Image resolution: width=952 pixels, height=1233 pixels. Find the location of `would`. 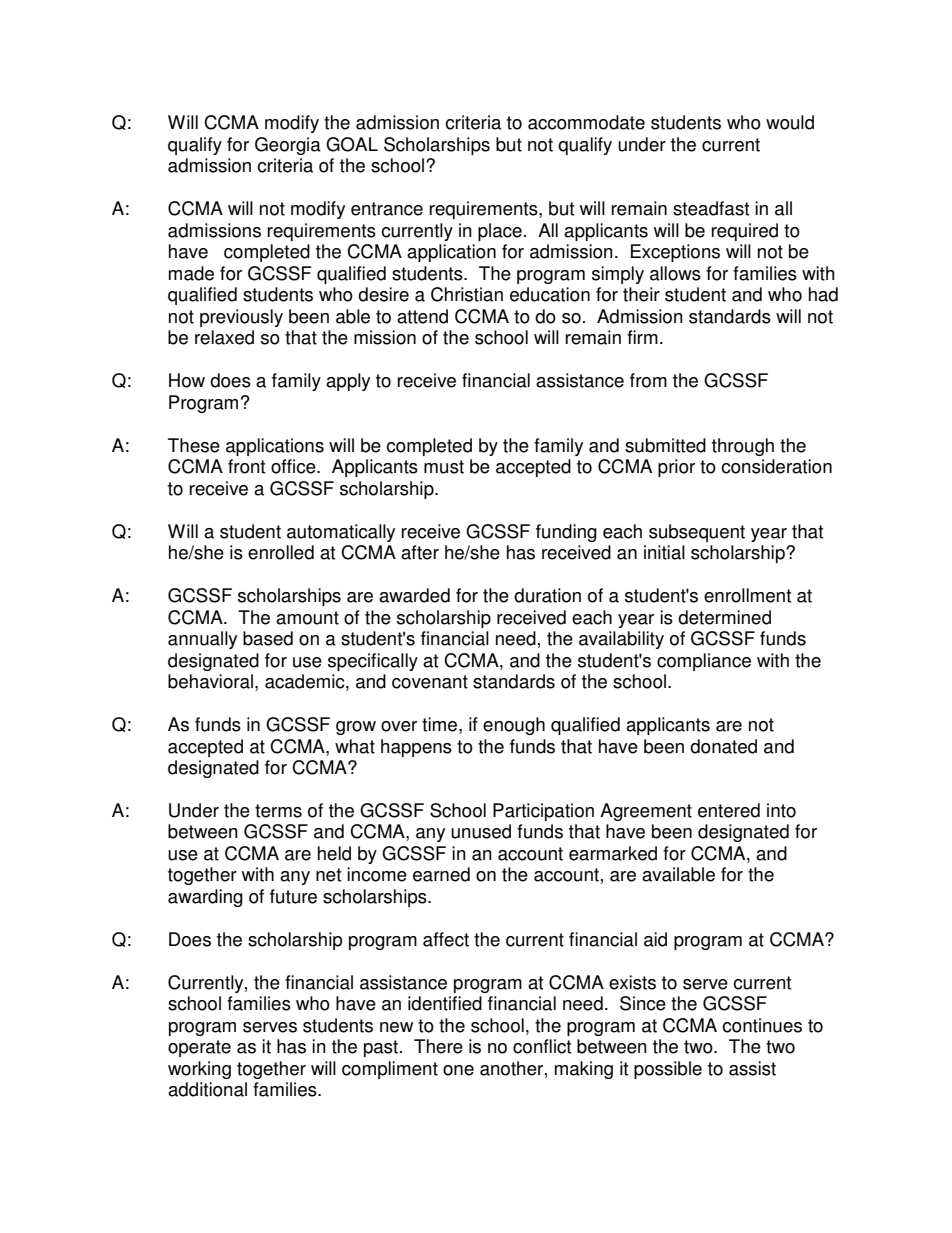

would is located at coordinates (790, 122).
